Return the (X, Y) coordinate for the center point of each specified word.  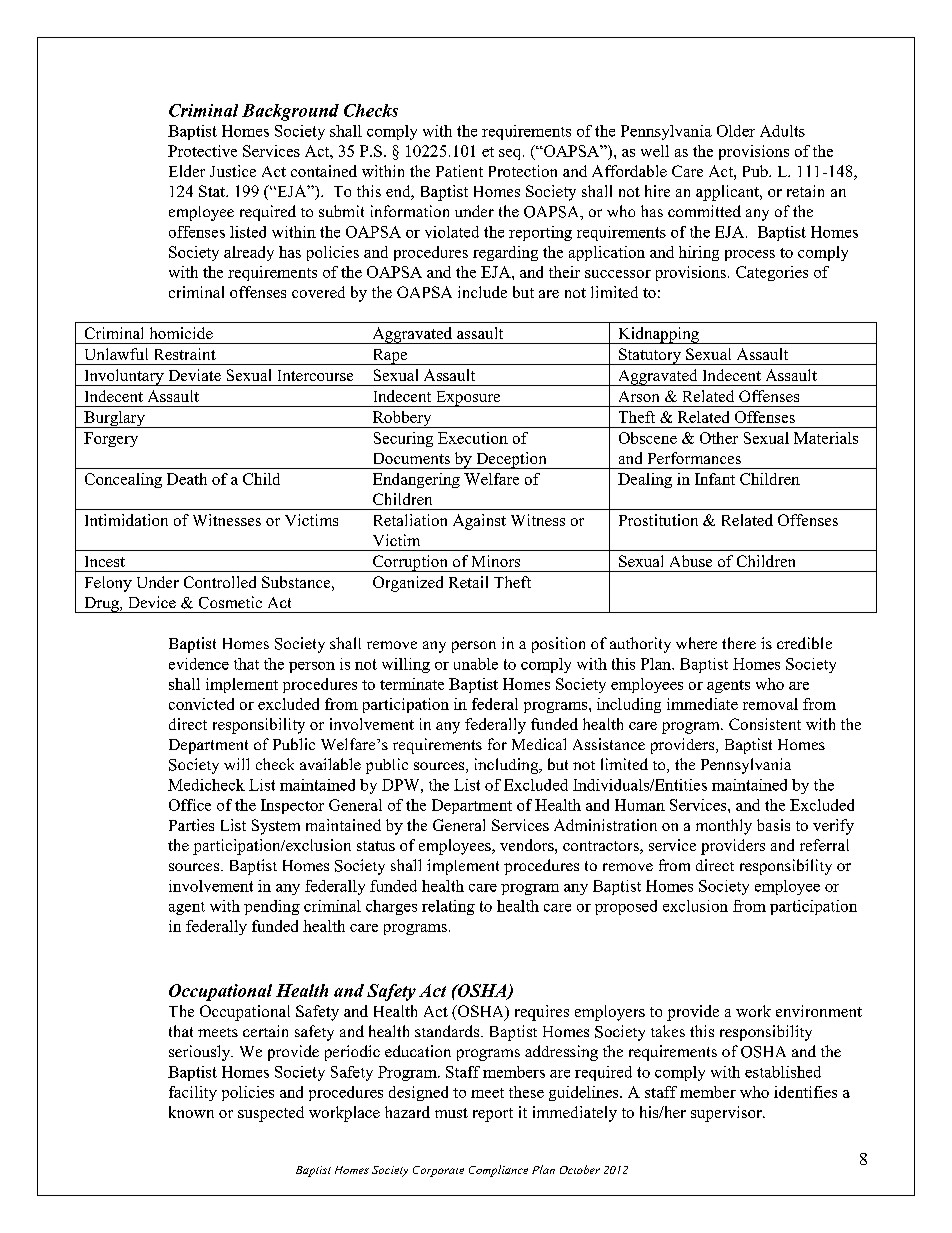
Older (736, 131)
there (739, 643)
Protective (202, 151)
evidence (199, 664)
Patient (459, 171)
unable (476, 664)
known (191, 1112)
